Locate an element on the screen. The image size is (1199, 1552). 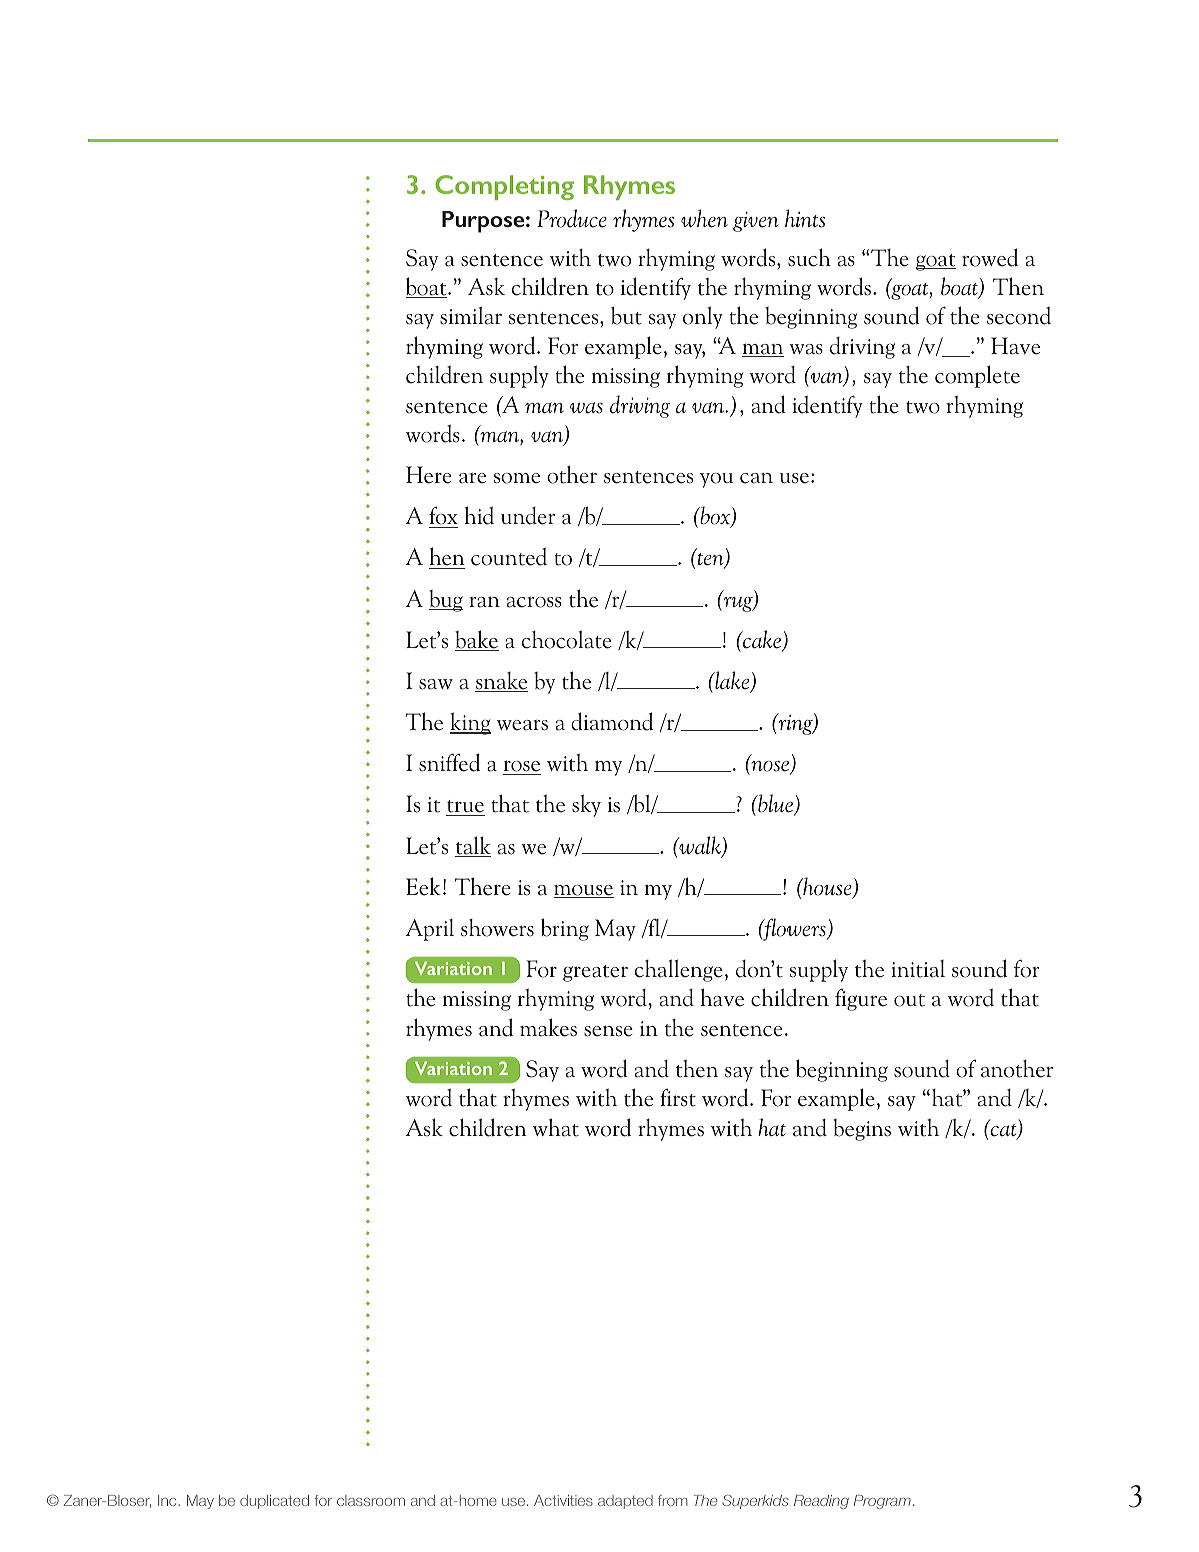
fox is located at coordinates (443, 517).
